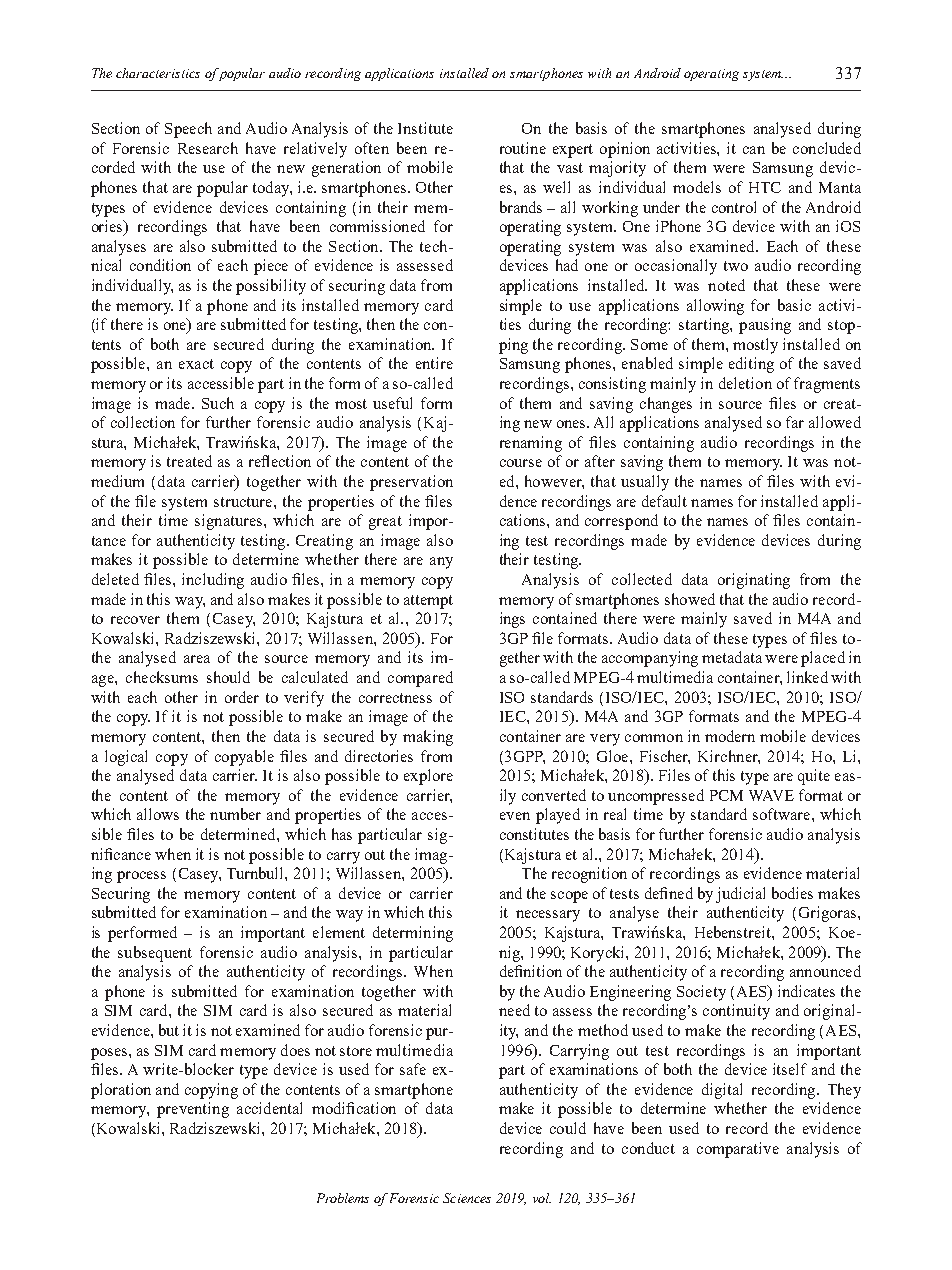 The width and height of the image is (952, 1270). Describe the element at coordinates (230, 522) in the image. I see `signatures` at that location.
